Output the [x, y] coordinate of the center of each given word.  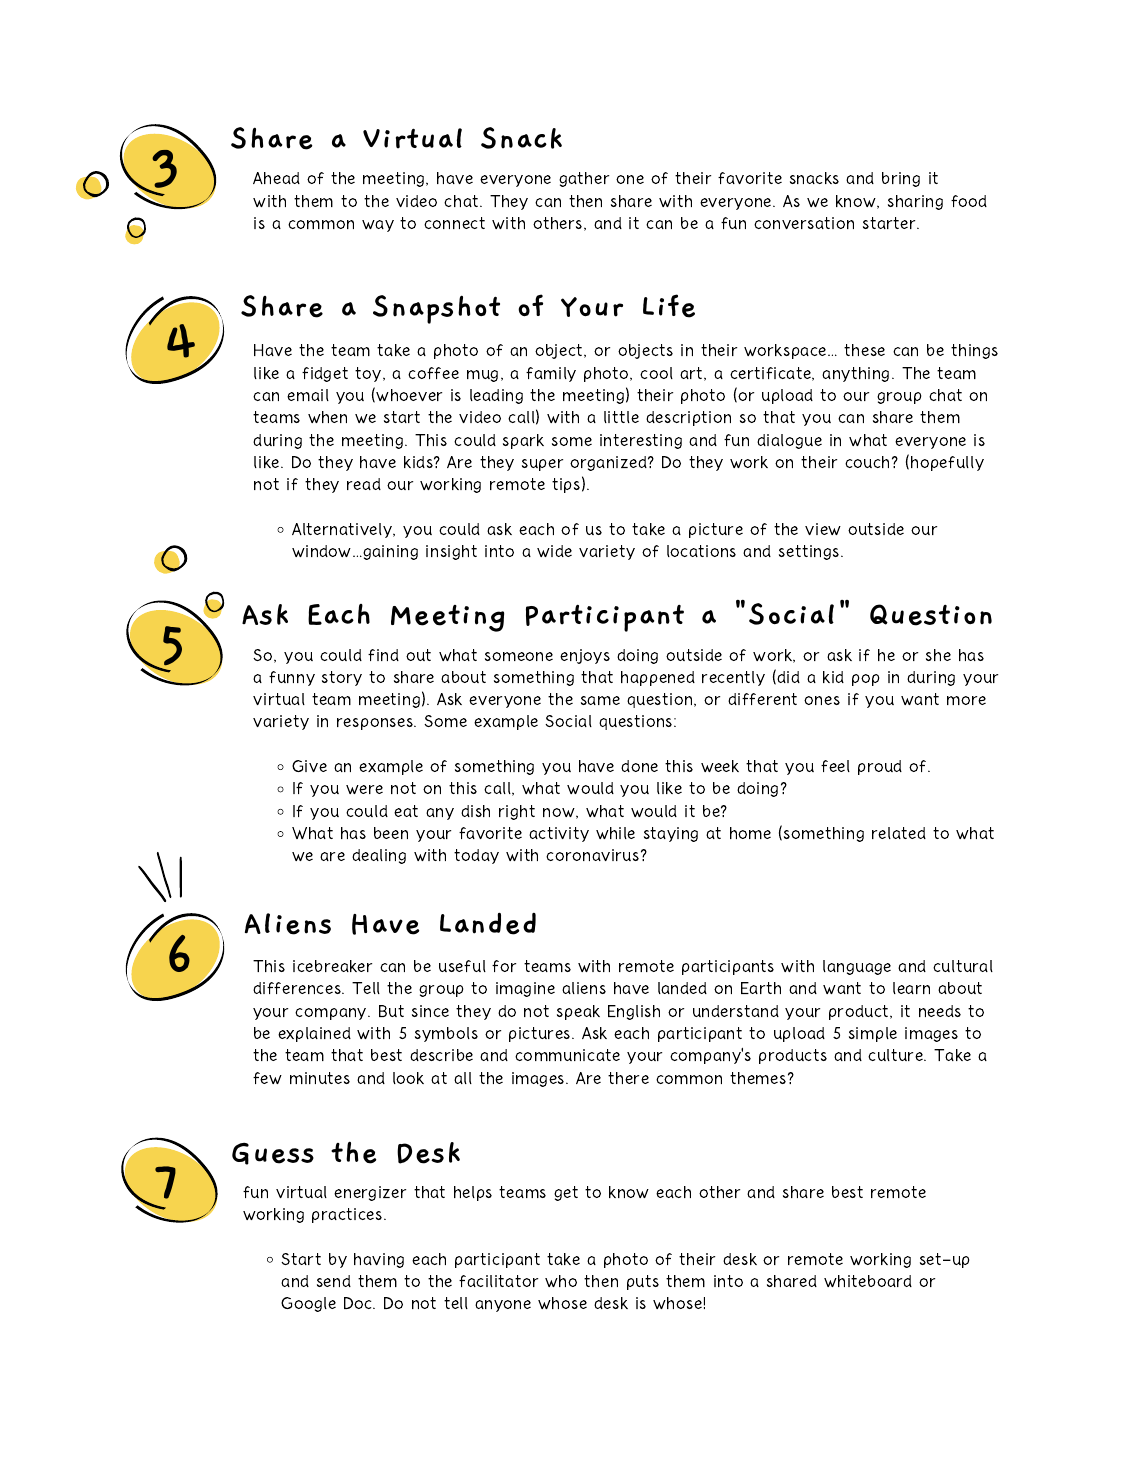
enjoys [585, 656]
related [899, 833]
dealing [379, 856]
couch [867, 462]
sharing [915, 202]
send [334, 1281]
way [378, 226]
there [628, 1078]
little [621, 417]
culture [896, 1055]
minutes [320, 1078]
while [615, 833]
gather [584, 179]
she [938, 655]
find [383, 655]
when [327, 417]
